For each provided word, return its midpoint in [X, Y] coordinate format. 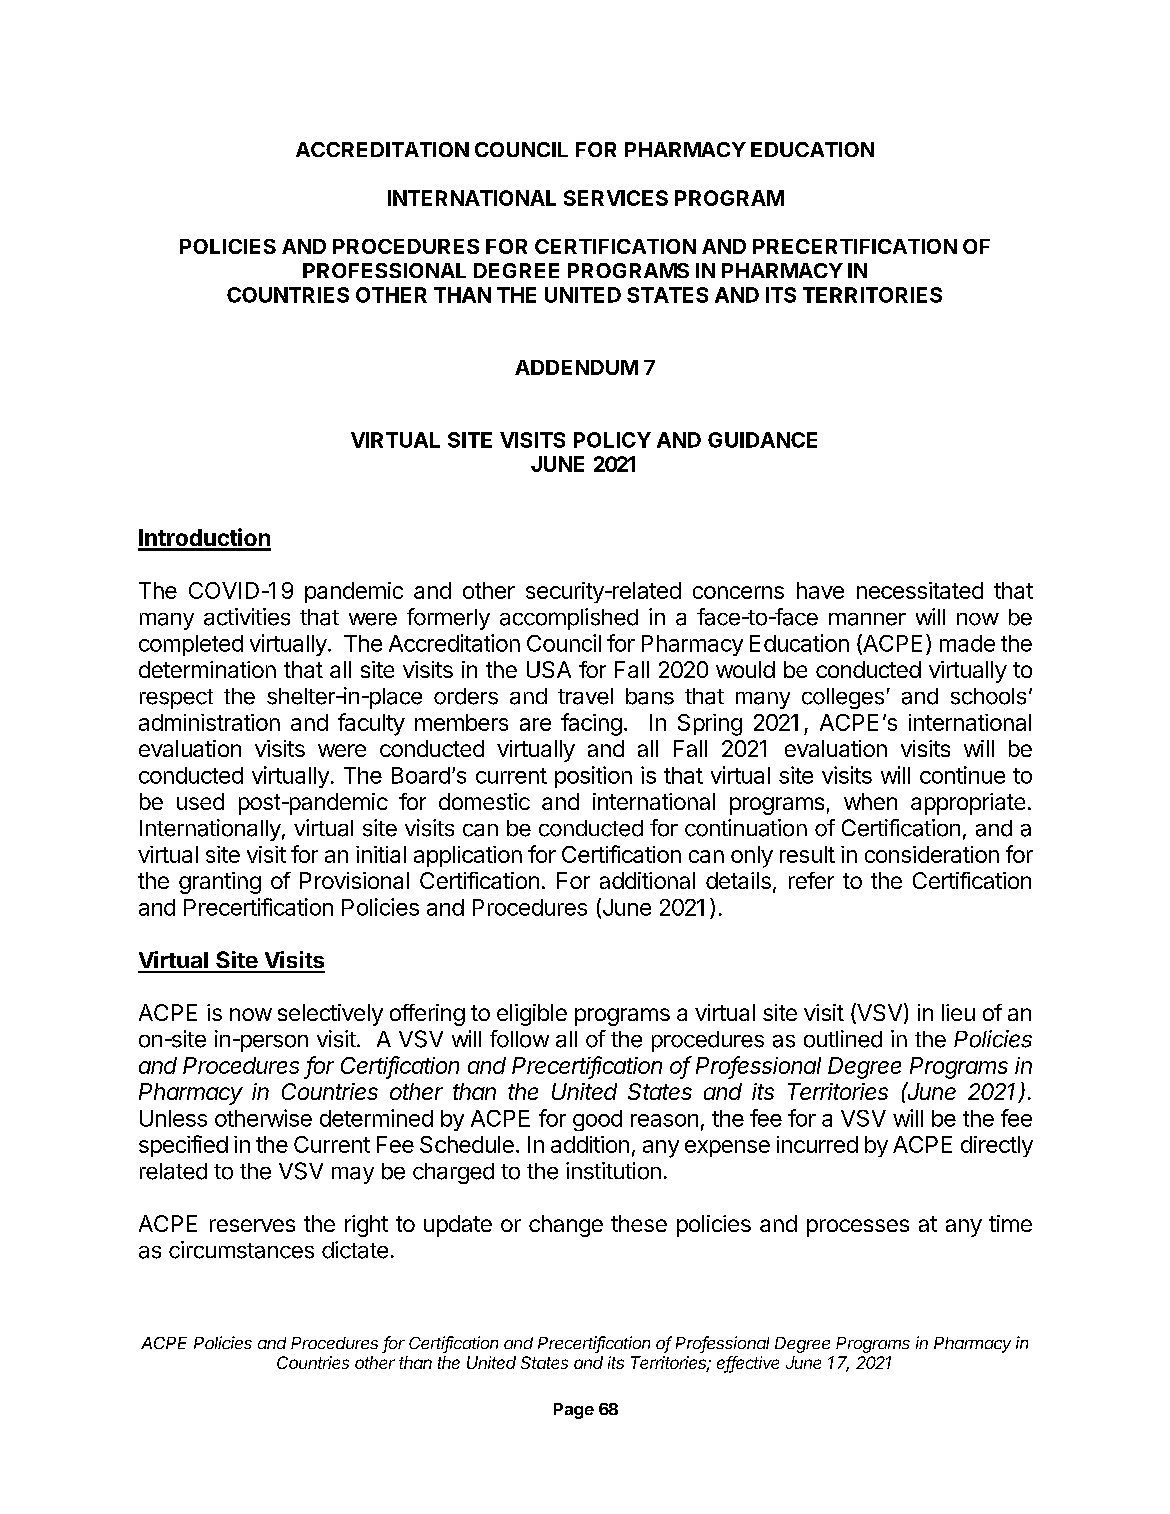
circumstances [241, 1250]
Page [574, 1411]
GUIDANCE [762, 440]
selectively [330, 1015]
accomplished [569, 619]
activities [247, 617]
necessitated [920, 590]
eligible [532, 1015]
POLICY [612, 440]
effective [748, 1364]
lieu [958, 1012]
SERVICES [616, 198]
